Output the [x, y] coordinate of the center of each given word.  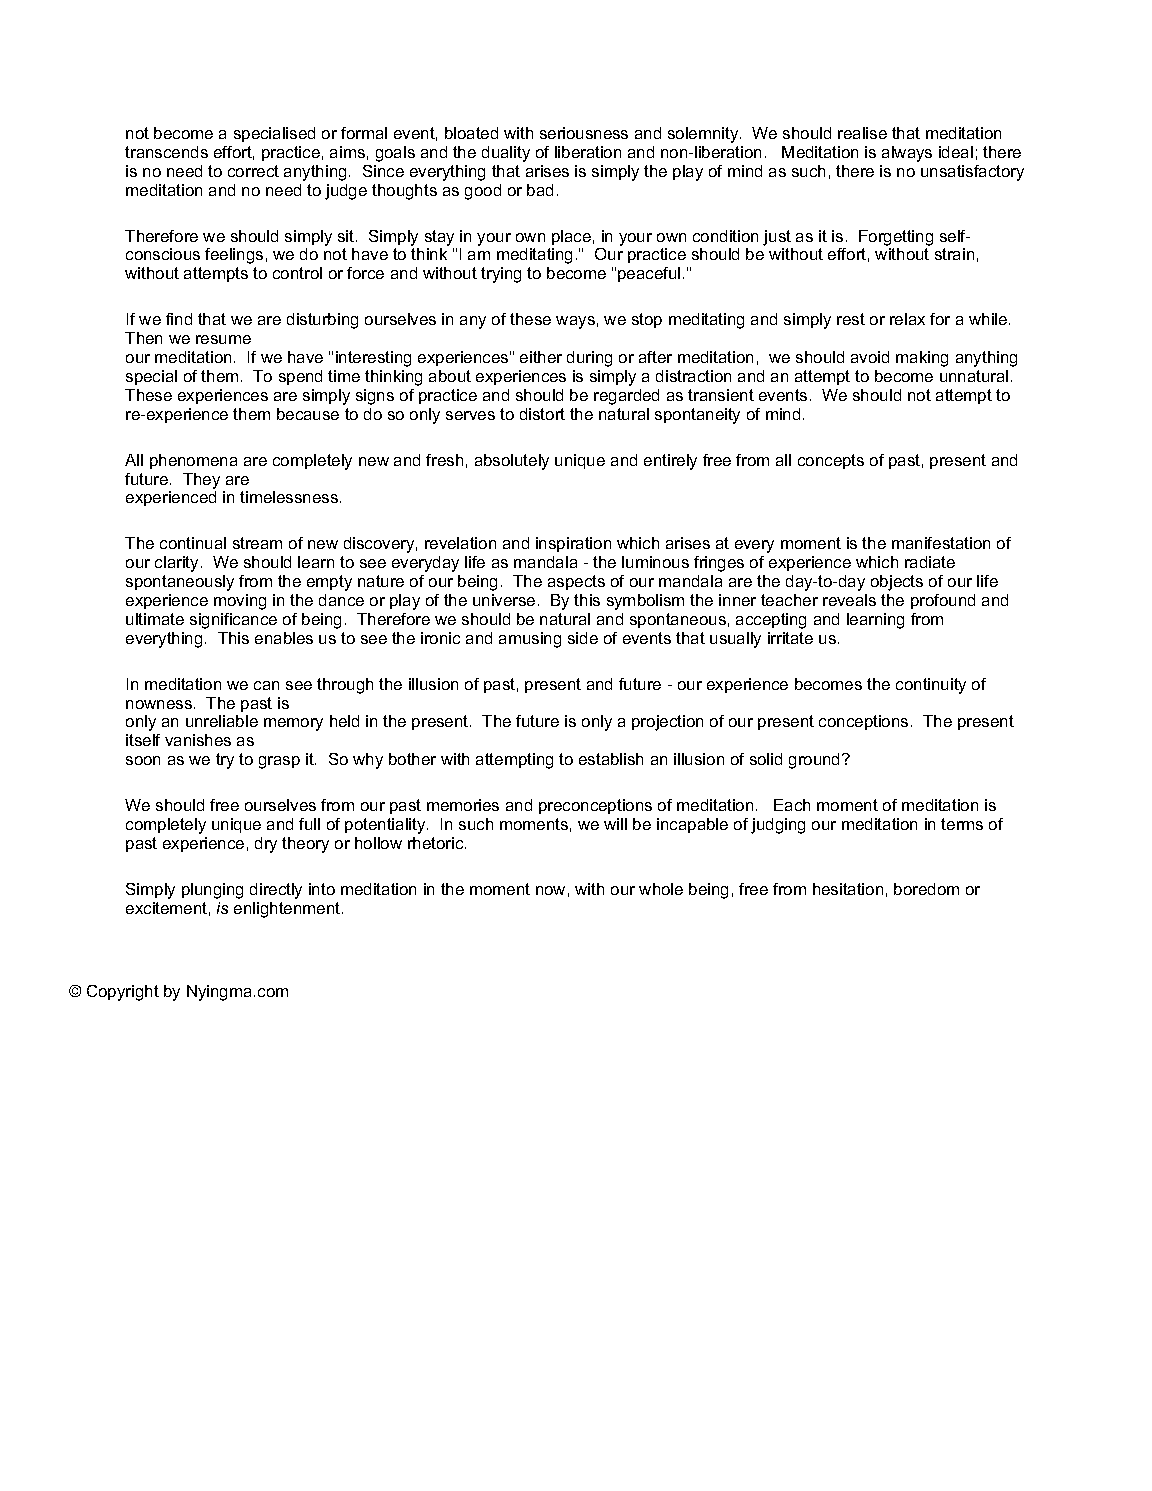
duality [506, 154]
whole [661, 889]
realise [862, 133]
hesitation [848, 889]
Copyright [123, 993]
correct [253, 171]
